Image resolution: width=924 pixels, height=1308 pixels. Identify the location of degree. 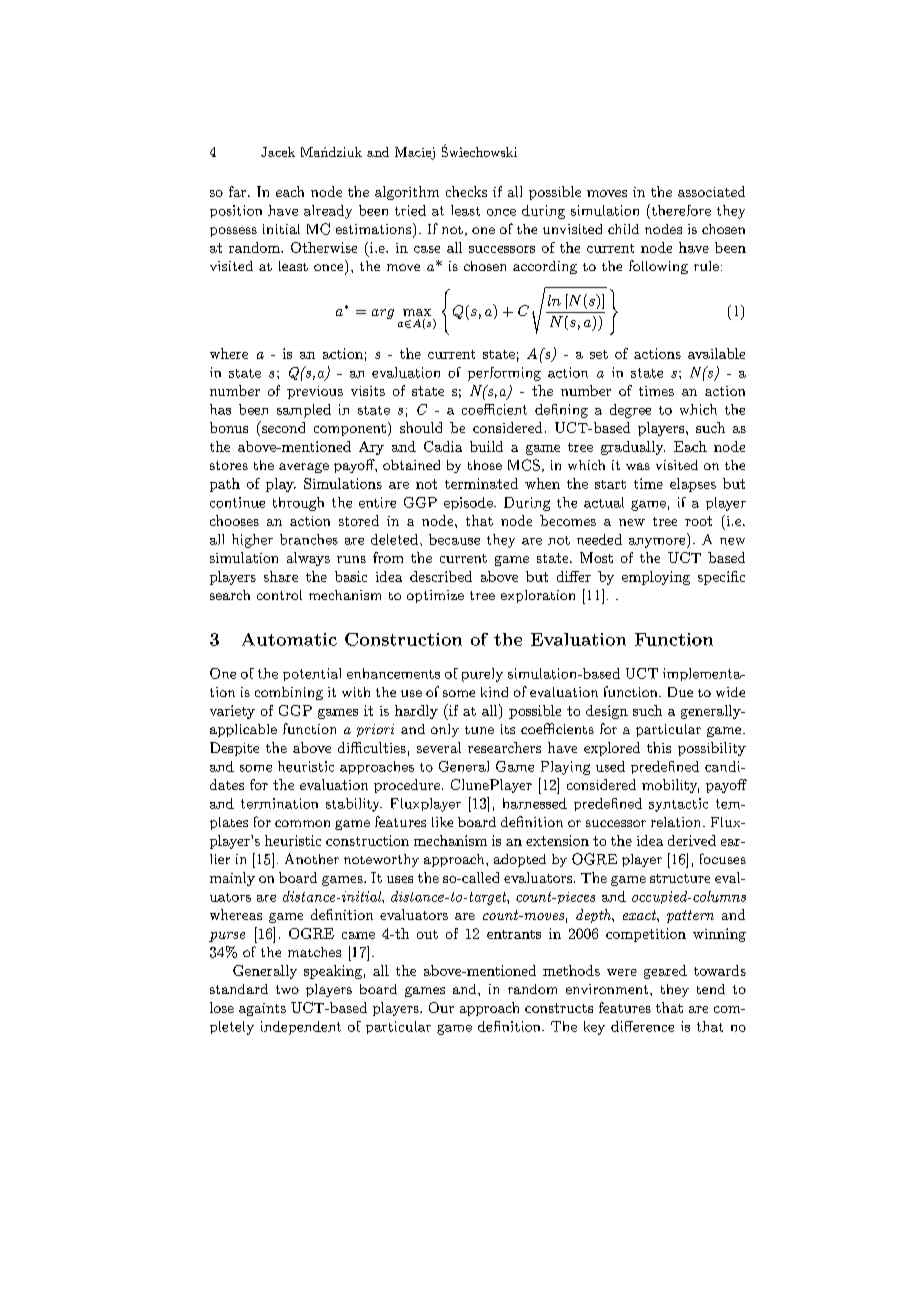
(630, 411).
